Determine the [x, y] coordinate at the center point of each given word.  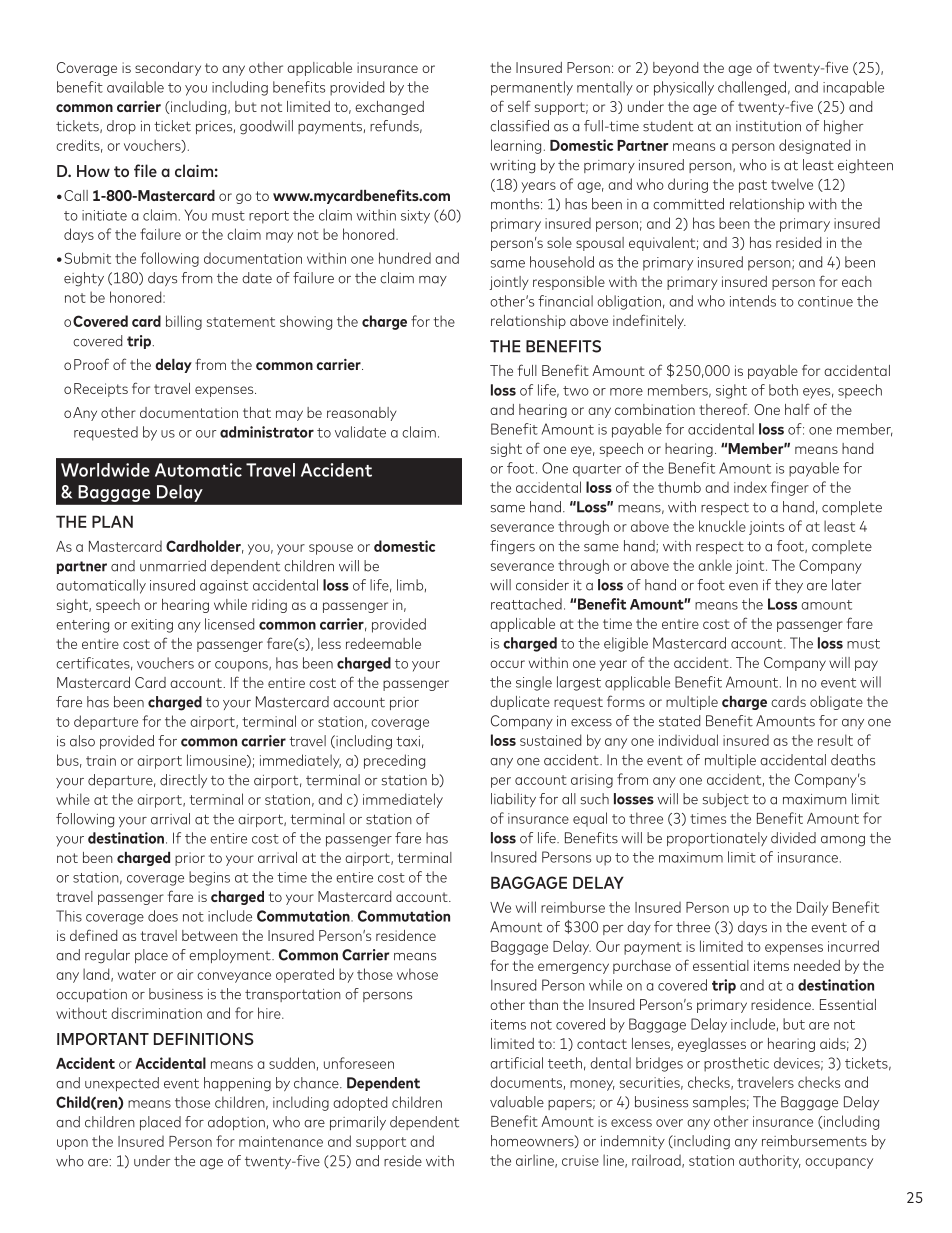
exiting [152, 626]
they [789, 586]
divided [793, 838]
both [783, 390]
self [519, 106]
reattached [526, 604]
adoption [236, 1123]
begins [209, 878]
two [576, 391]
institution [768, 126]
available [135, 87]
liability [513, 800]
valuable [517, 1102]
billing [184, 322]
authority [770, 1161]
